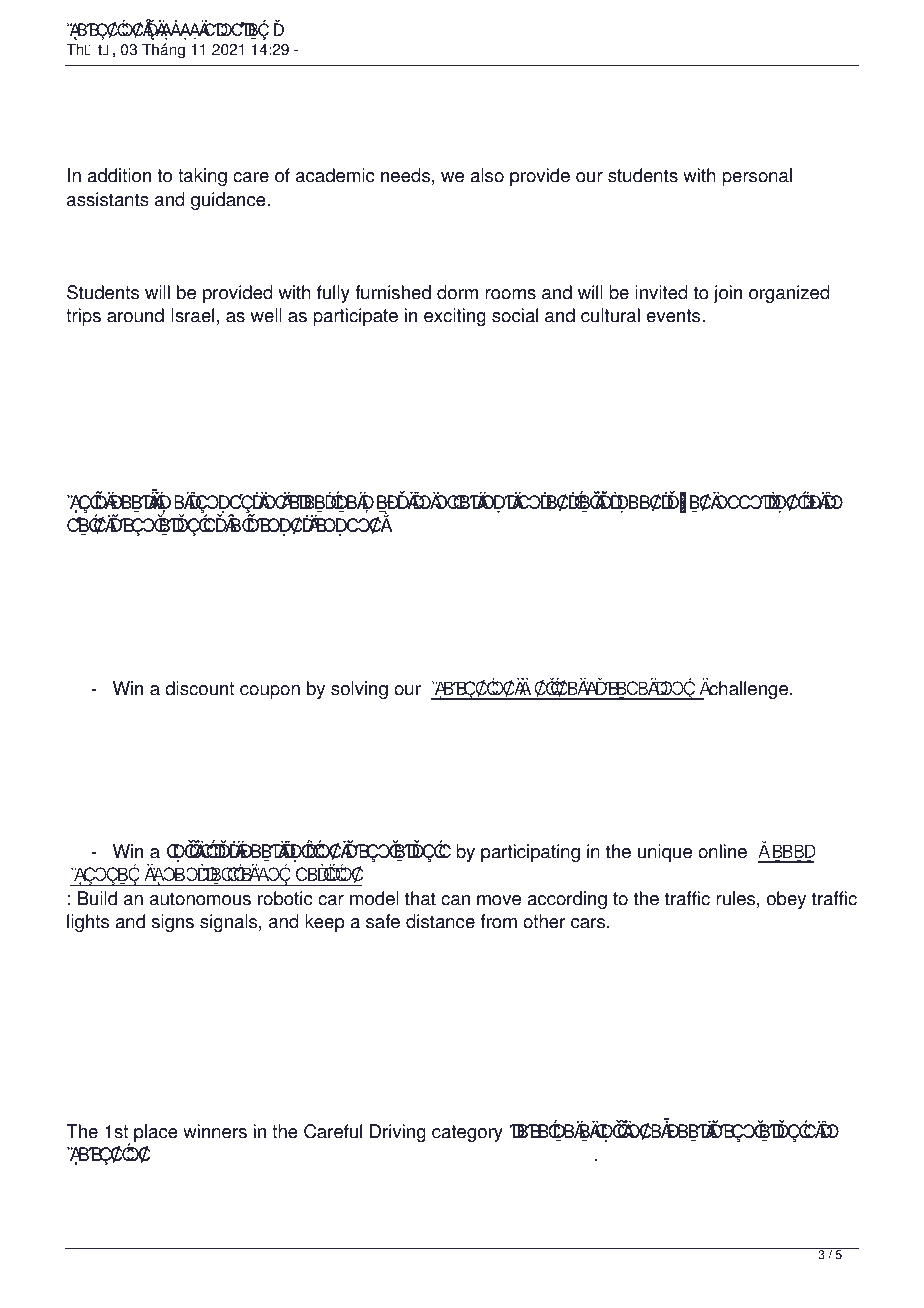  What do you see at coordinates (202, 177) in the screenshot?
I see `taking` at bounding box center [202, 177].
